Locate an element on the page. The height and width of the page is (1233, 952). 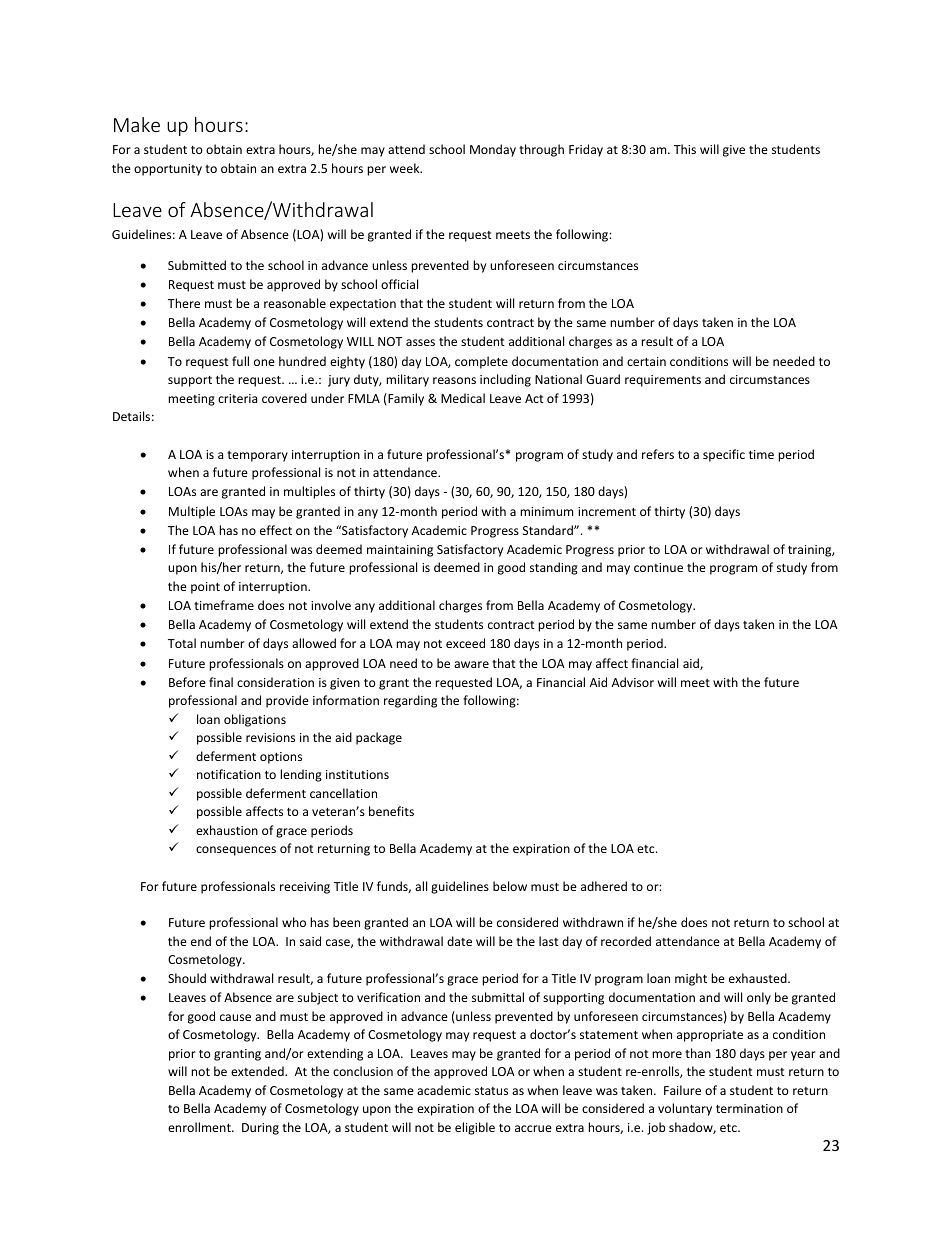
Advisor is located at coordinates (633, 682).
